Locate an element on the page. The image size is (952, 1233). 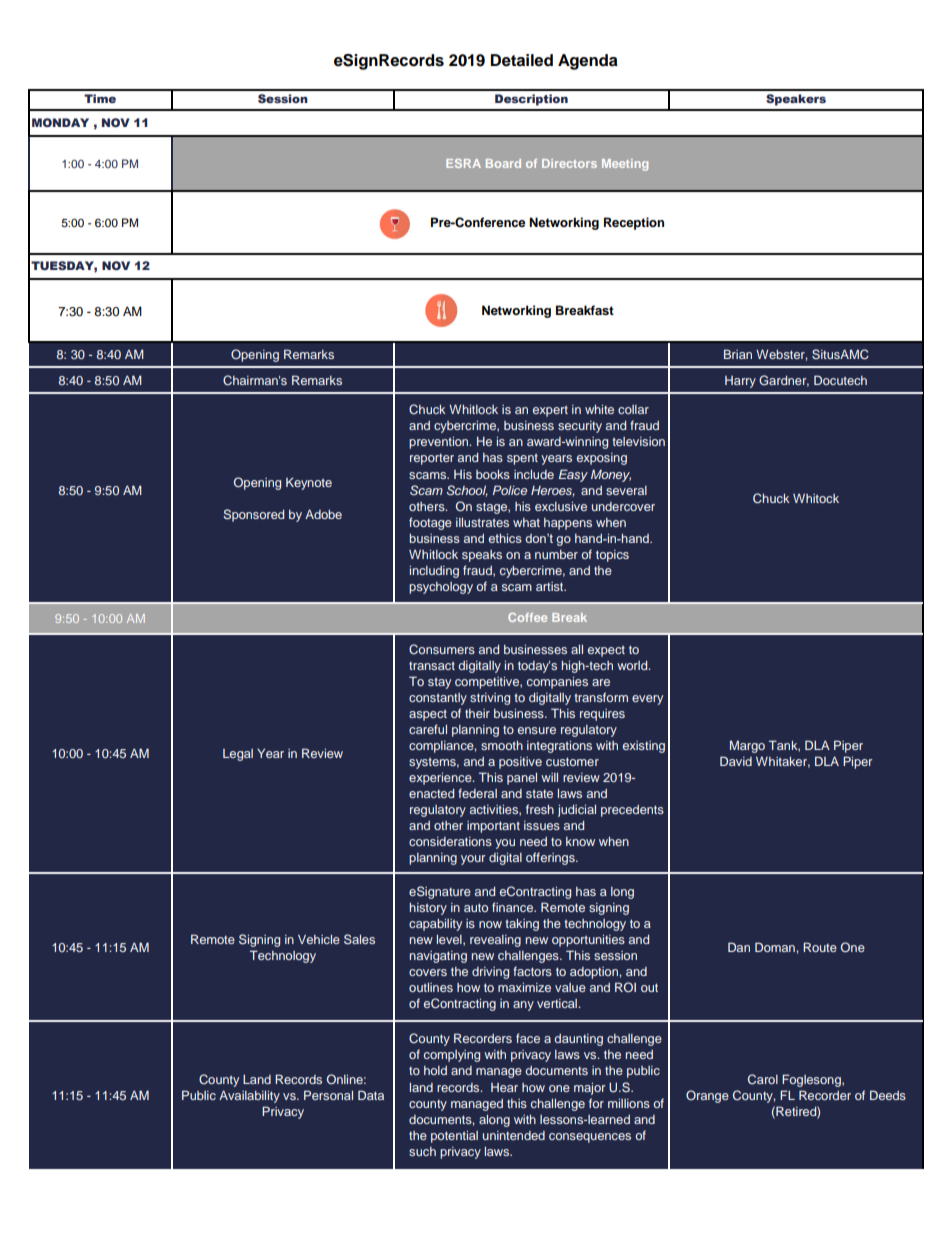
Keynote is located at coordinates (309, 483).
